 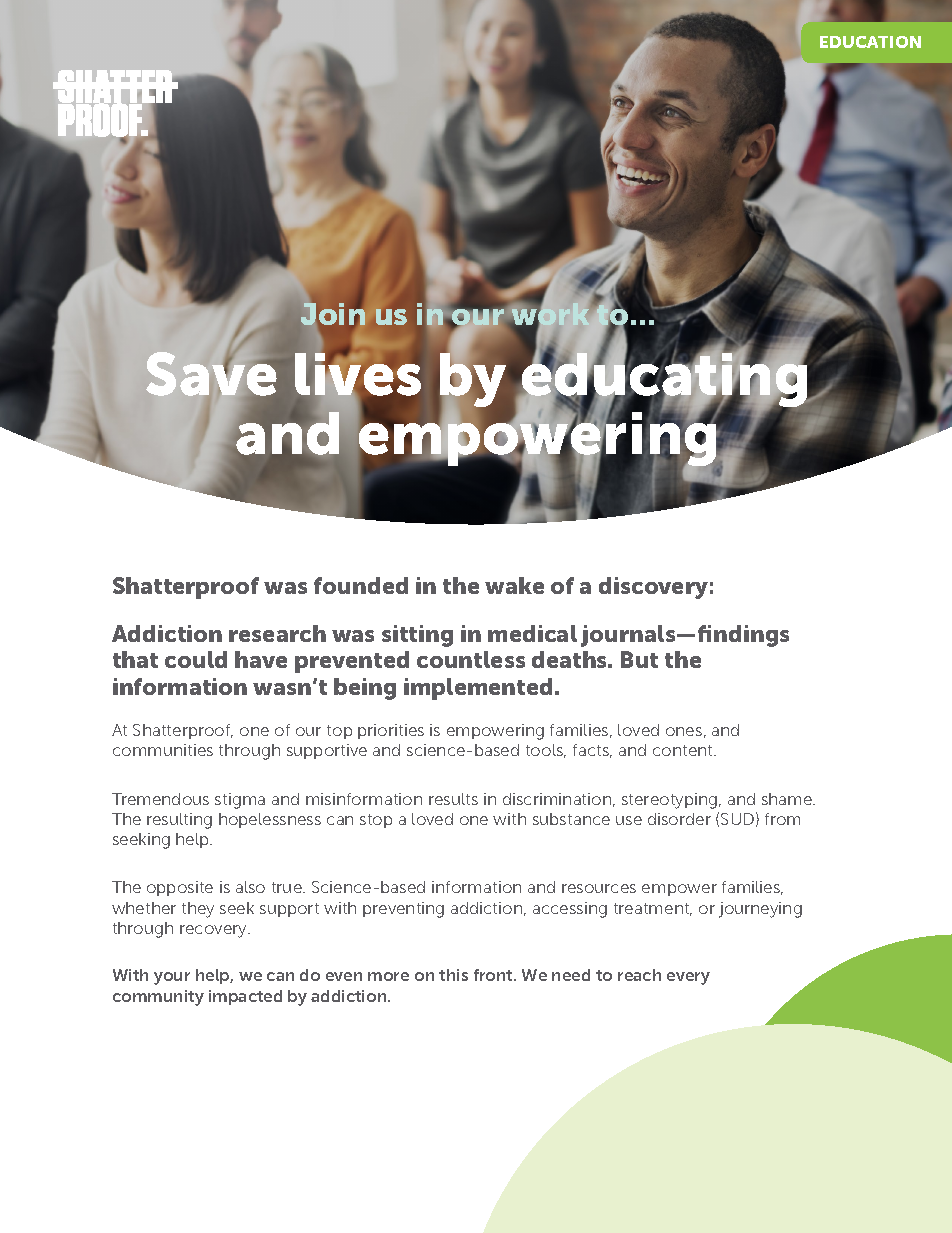 What do you see at coordinates (514, 585) in the screenshot?
I see `wake` at bounding box center [514, 585].
